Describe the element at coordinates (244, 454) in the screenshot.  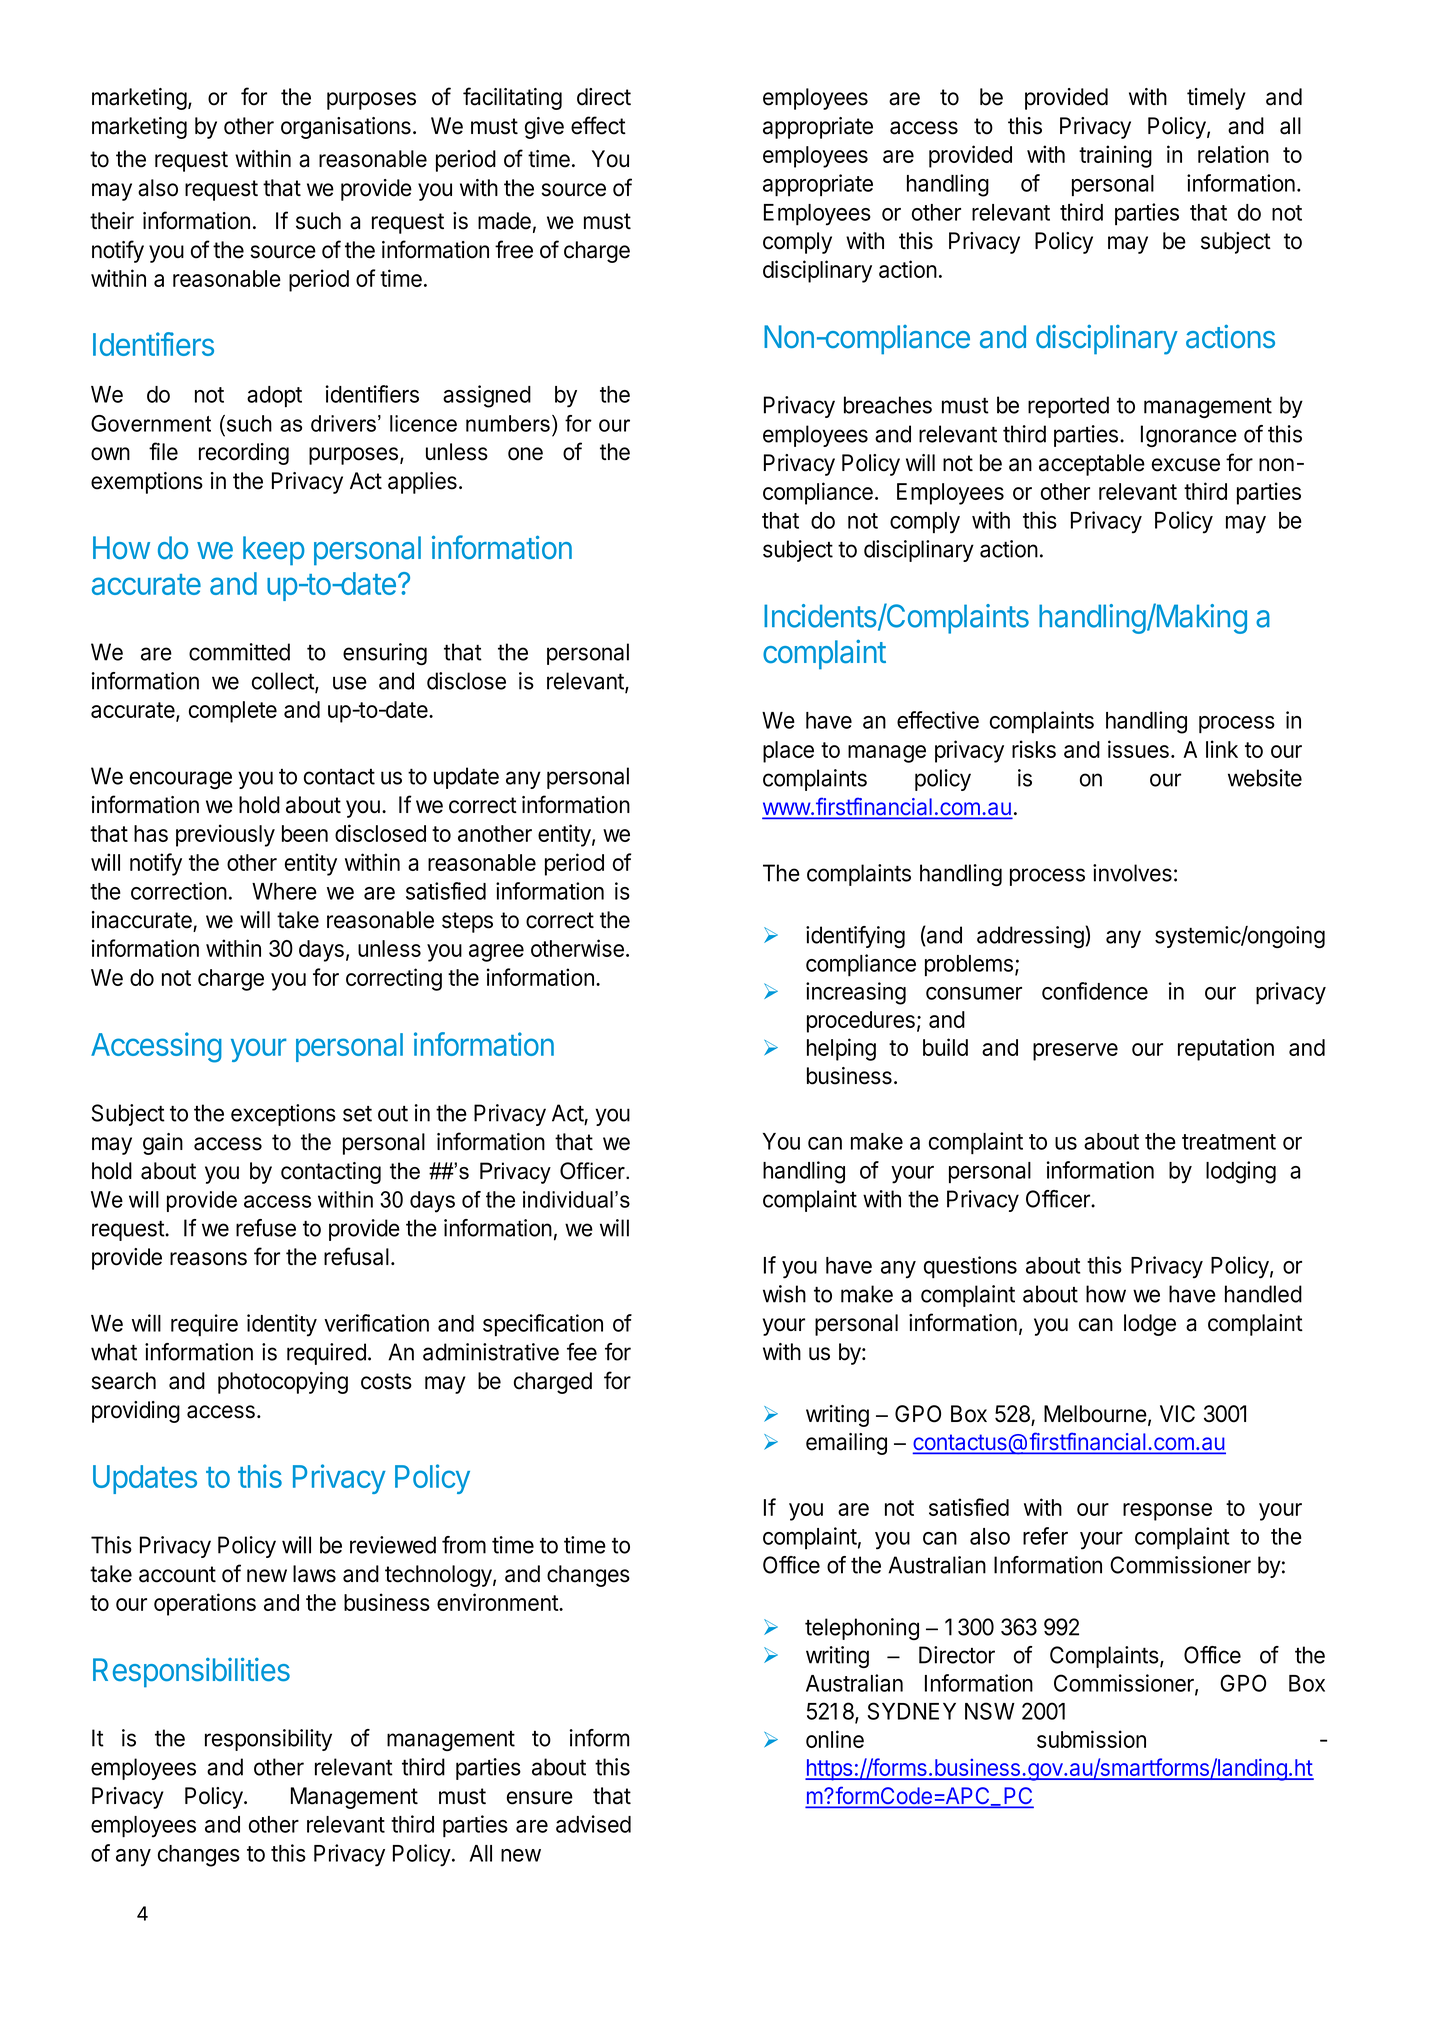
I see `recording` at that location.
